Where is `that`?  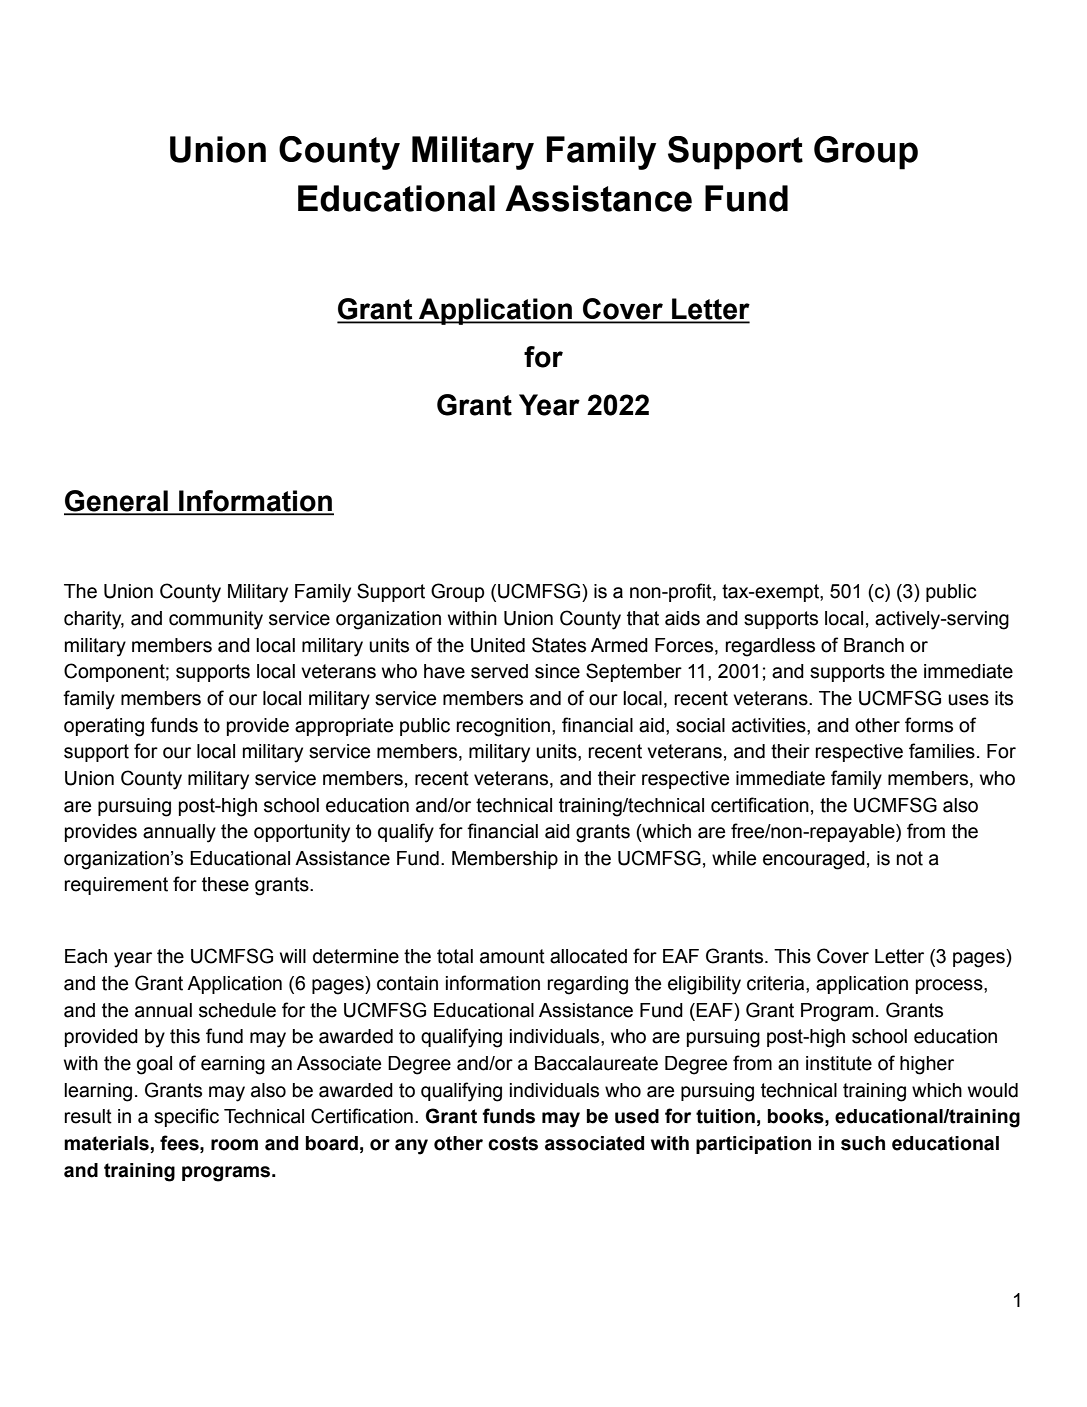
that is located at coordinates (643, 618).
